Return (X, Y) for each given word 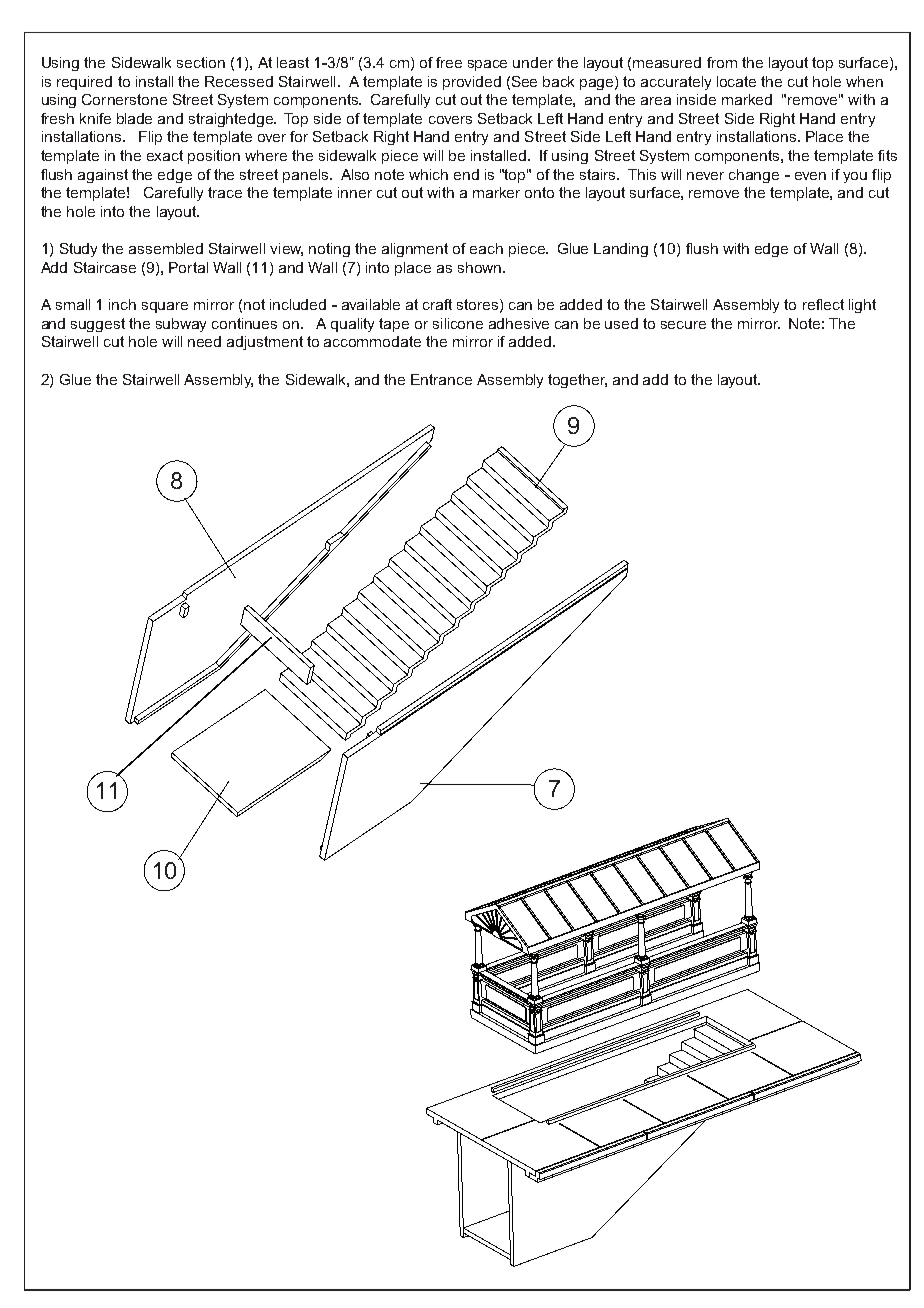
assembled (166, 248)
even (810, 176)
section (201, 62)
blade (134, 118)
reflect (823, 304)
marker (496, 192)
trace (225, 192)
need (204, 341)
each (486, 248)
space (487, 65)
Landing (621, 250)
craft (437, 304)
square (165, 307)
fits (887, 155)
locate (736, 81)
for (299, 136)
